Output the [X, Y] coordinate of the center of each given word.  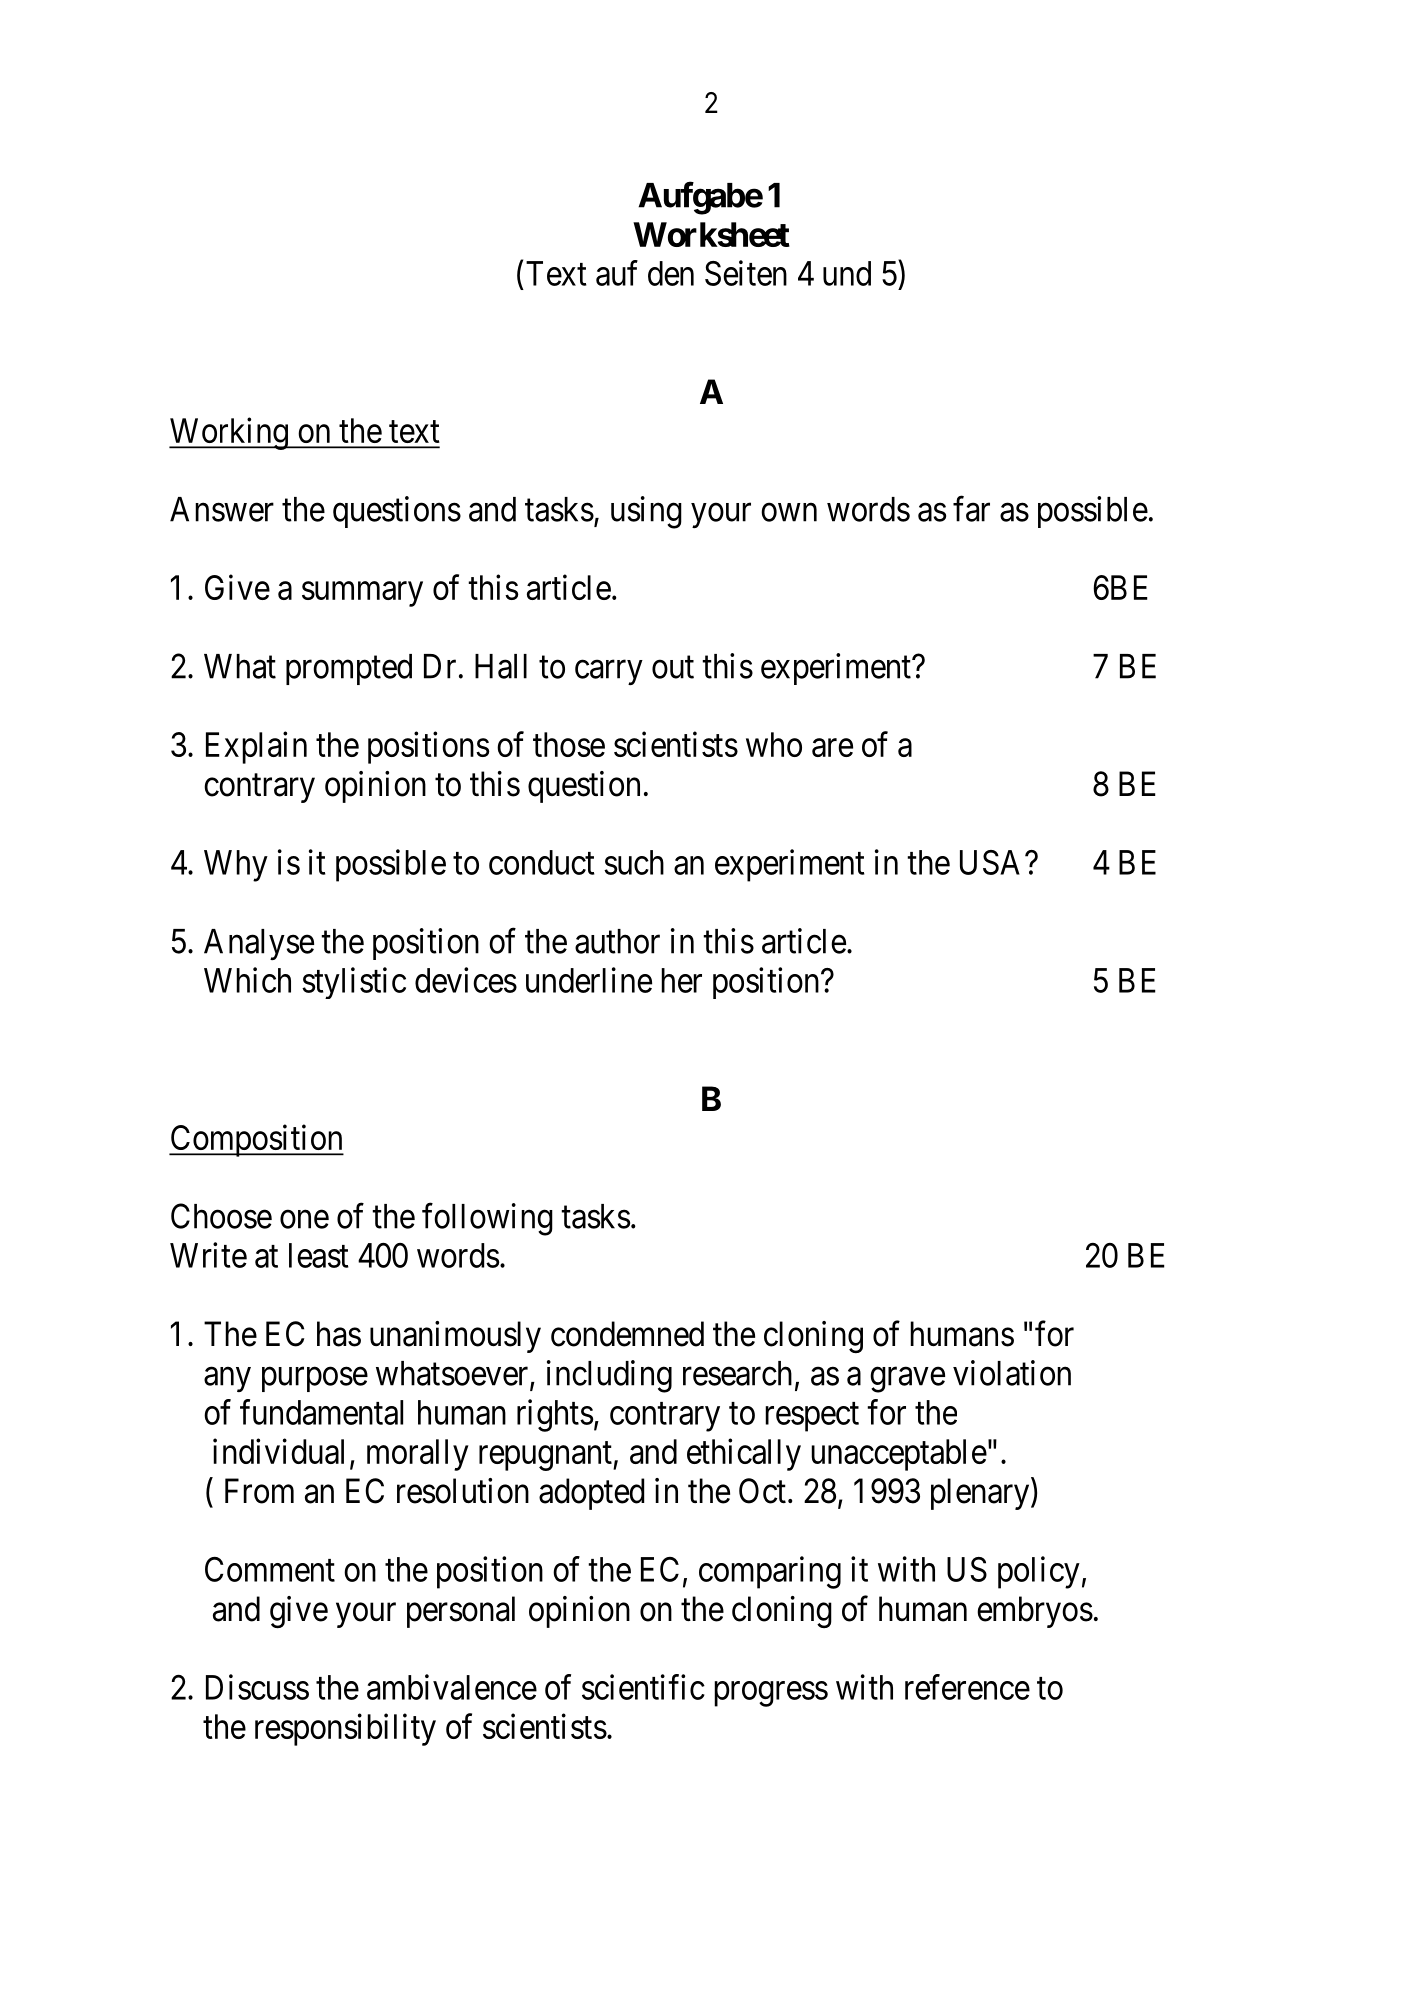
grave [907, 1380]
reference [967, 1687]
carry [609, 672]
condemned [627, 1334]
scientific [643, 1687]
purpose [315, 1379]
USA [993, 862]
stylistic [354, 983]
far [971, 509]
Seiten [746, 273]
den [671, 273]
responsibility [345, 1729]
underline [589, 980]
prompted [349, 669]
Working [229, 433]
